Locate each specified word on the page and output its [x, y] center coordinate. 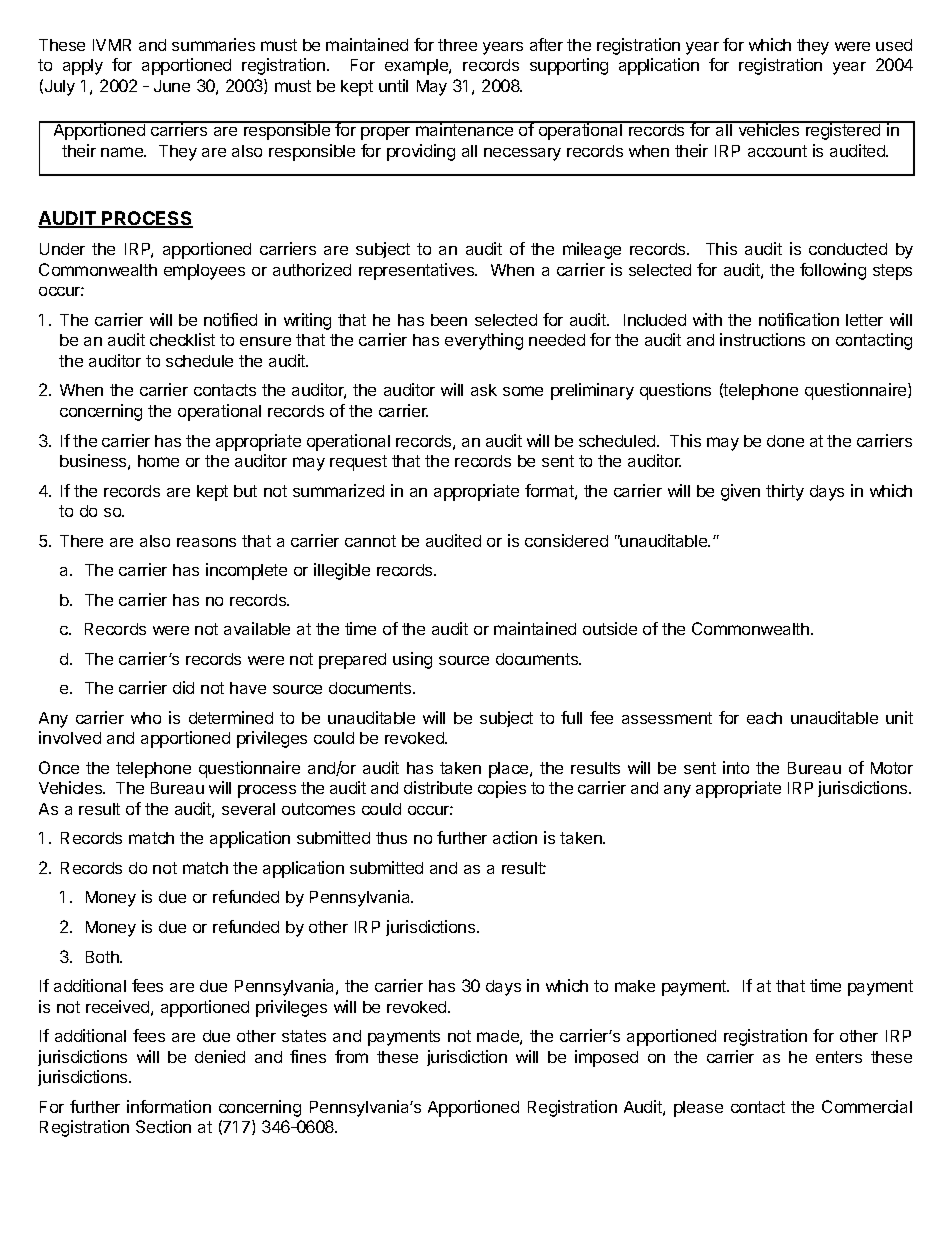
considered [566, 540]
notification [799, 319]
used [894, 45]
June [172, 86]
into [736, 767]
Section [163, 1126]
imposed [606, 1058]
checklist [182, 339]
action [515, 837]
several [248, 809]
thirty [785, 492]
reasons [206, 542]
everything [484, 341]
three [457, 45]
